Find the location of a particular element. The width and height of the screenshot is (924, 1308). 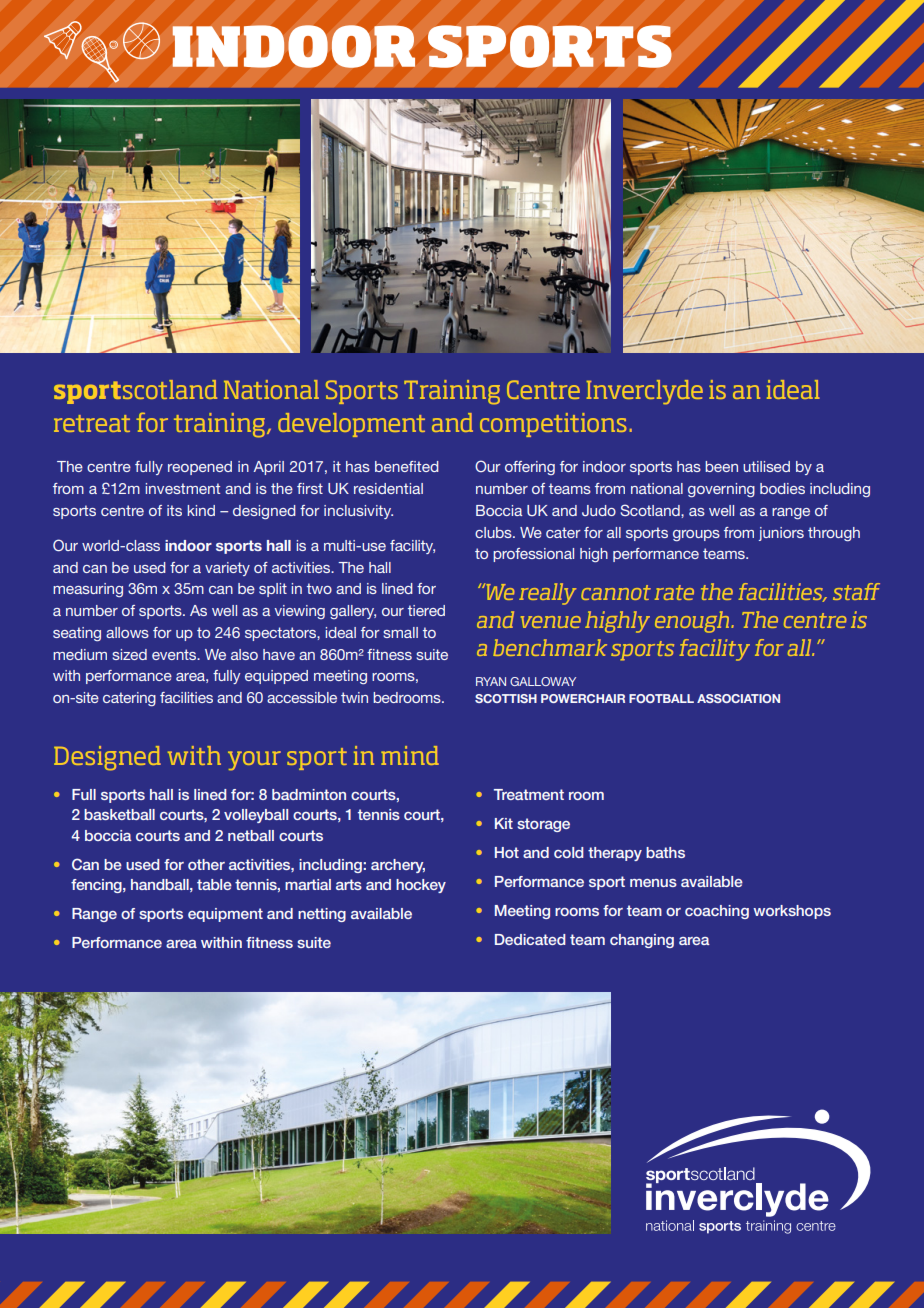

RYAN is located at coordinates (491, 681).
